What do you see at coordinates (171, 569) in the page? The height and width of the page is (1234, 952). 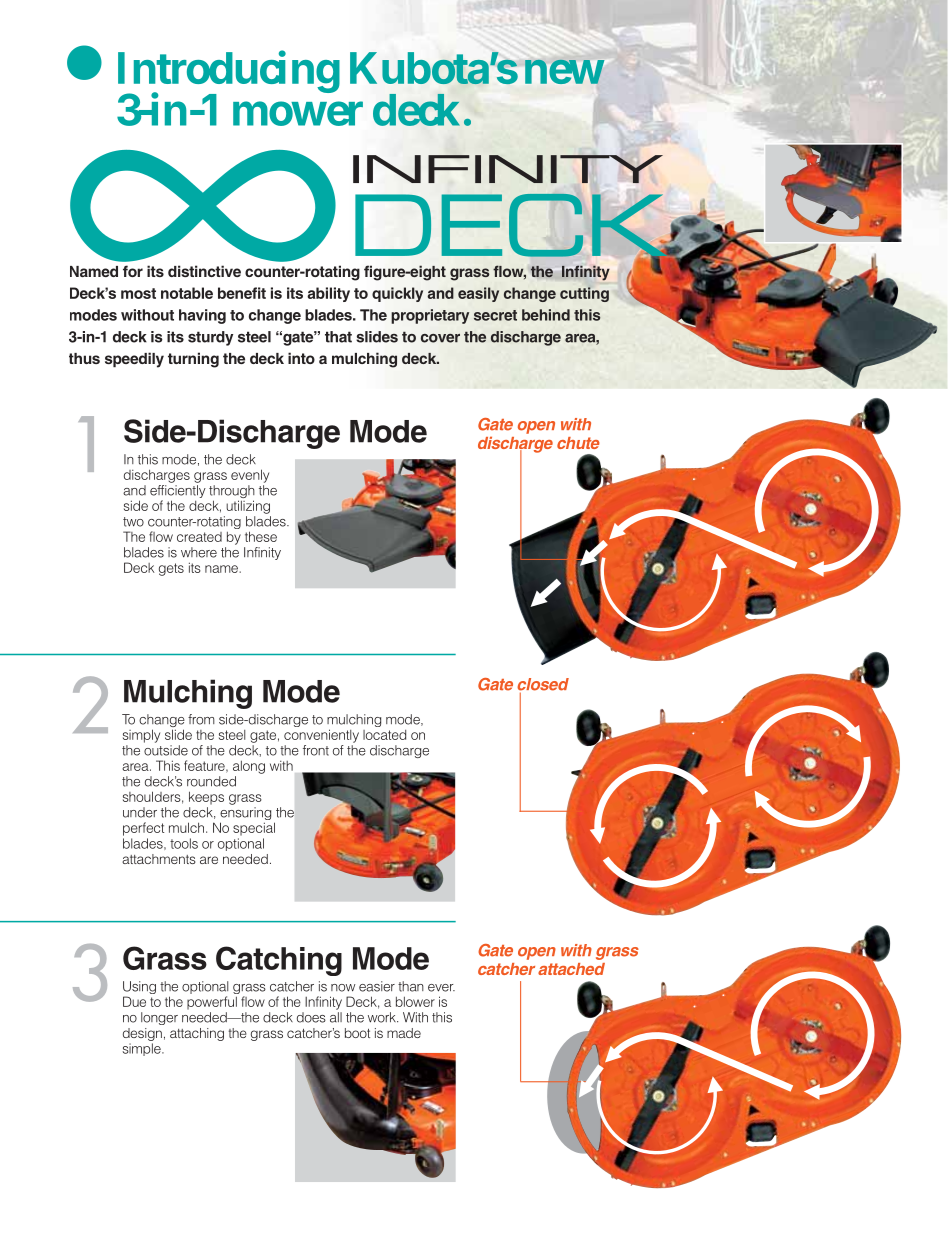 I see `gets` at bounding box center [171, 569].
